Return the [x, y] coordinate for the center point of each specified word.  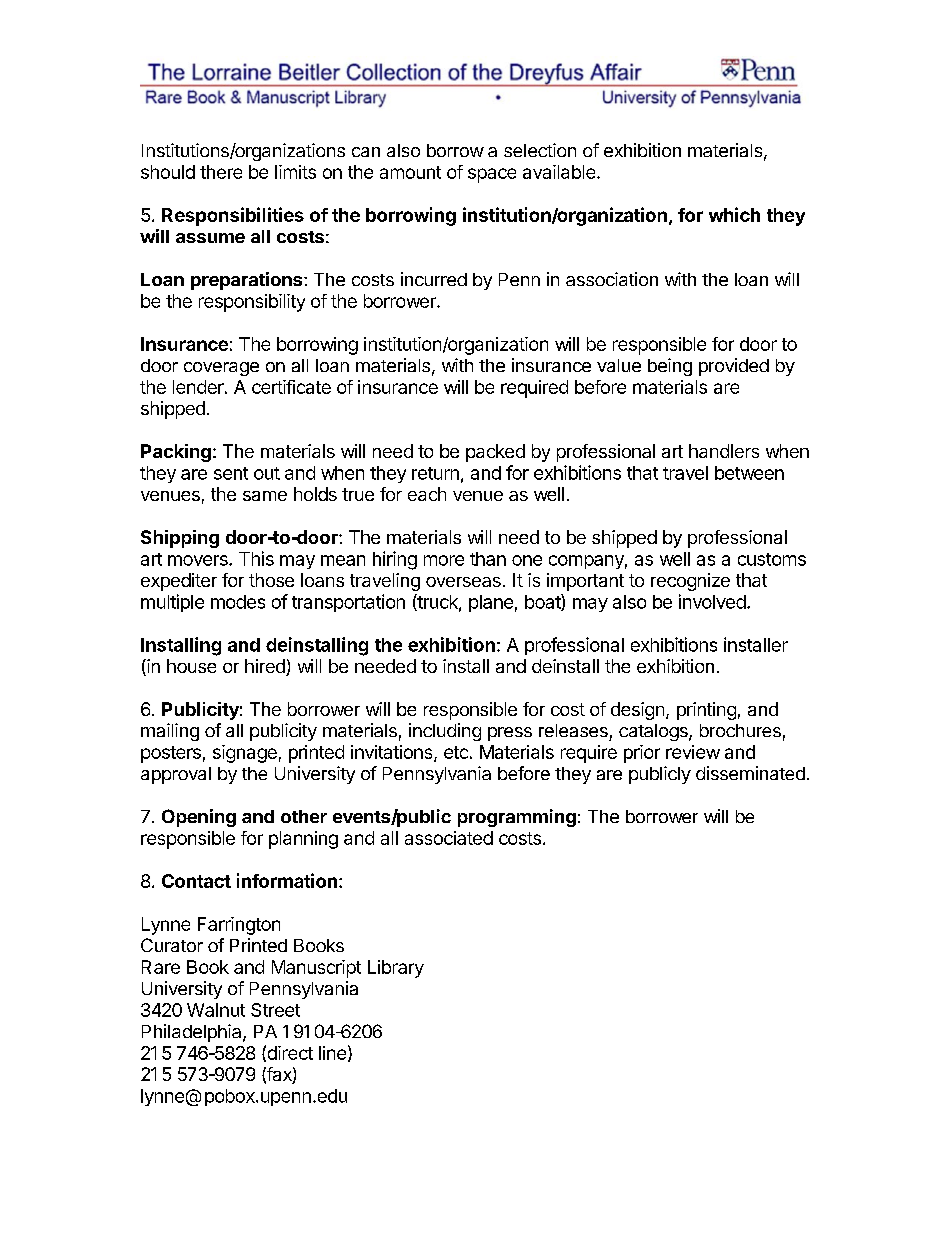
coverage [221, 369]
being [670, 367]
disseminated [750, 773]
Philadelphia [193, 1033]
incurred [434, 279]
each [427, 494]
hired [266, 667]
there [221, 172]
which [734, 214]
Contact [196, 881]
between [749, 473]
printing [706, 711]
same [265, 496]
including [445, 732]
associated [449, 838]
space [492, 175]
